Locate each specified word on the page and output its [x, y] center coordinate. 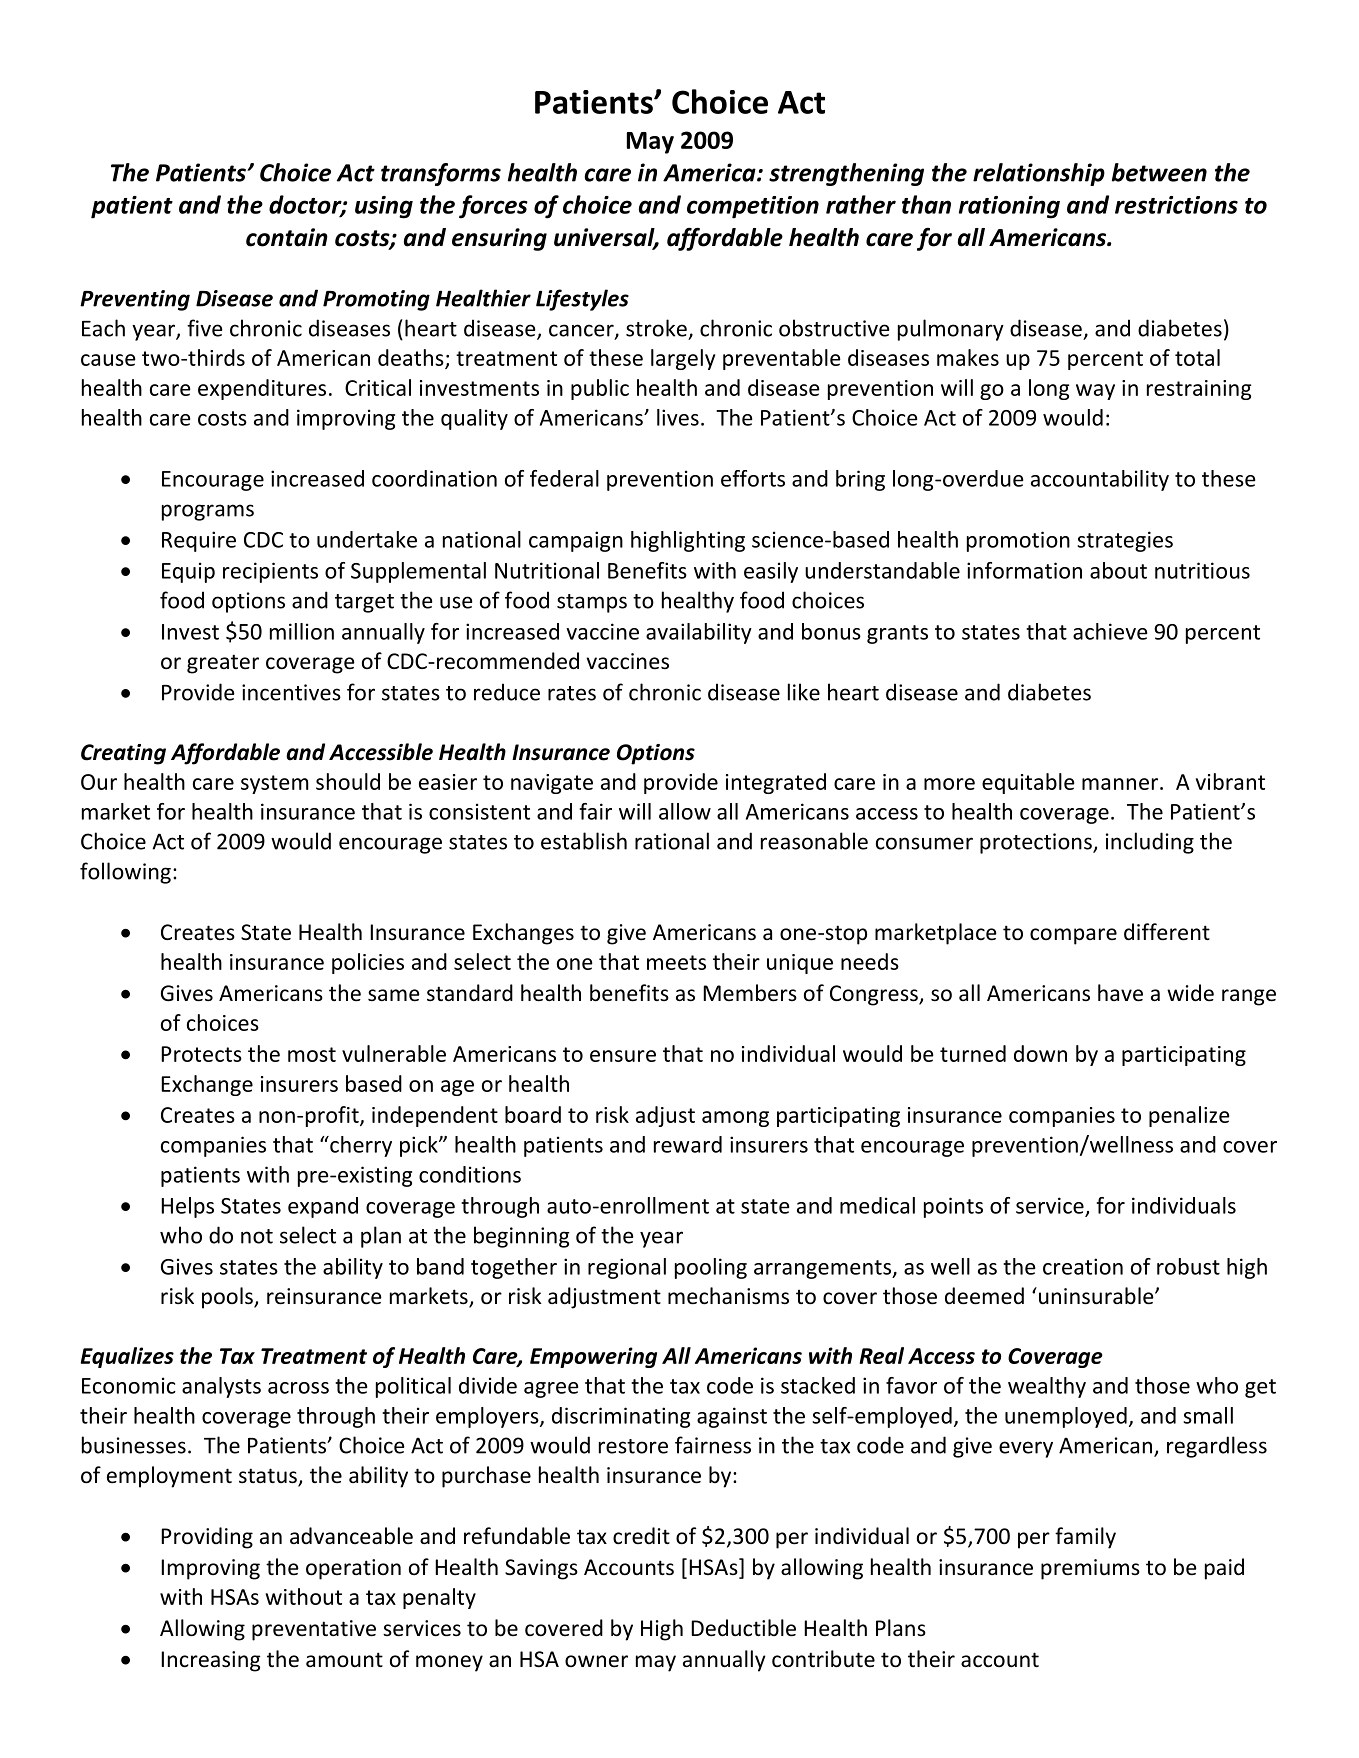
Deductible [743, 1628]
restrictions [1176, 205]
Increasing [211, 1661]
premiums [1090, 1569]
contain [287, 237]
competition [753, 207]
